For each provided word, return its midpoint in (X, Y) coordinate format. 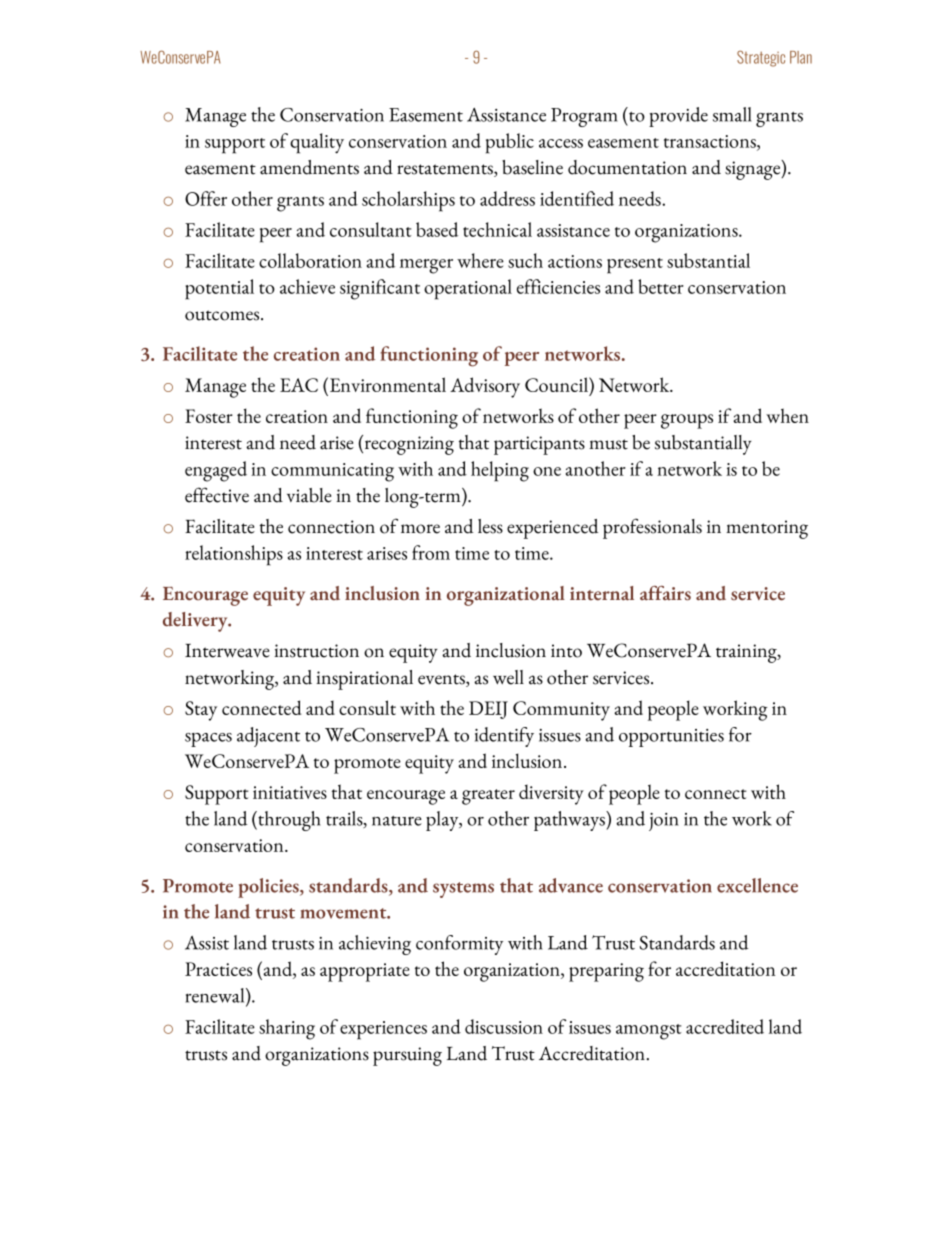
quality (317, 143)
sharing (287, 1029)
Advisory (485, 387)
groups (687, 421)
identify (504, 737)
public (510, 143)
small (732, 114)
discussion (504, 1026)
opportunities (671, 738)
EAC (299, 385)
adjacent (268, 737)
